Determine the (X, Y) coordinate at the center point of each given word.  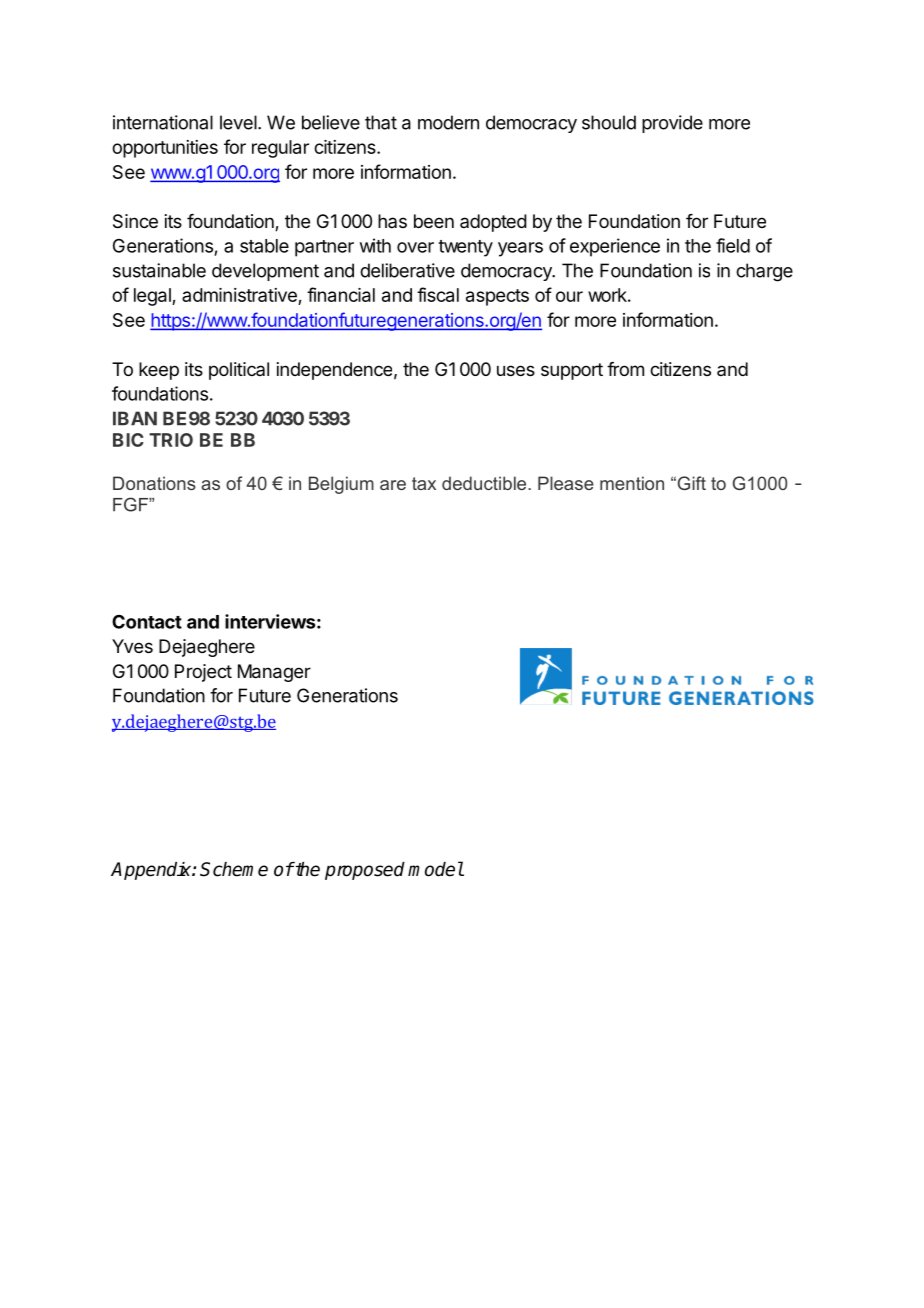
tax (424, 483)
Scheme (234, 869)
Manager (274, 673)
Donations (154, 483)
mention (632, 483)
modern (448, 122)
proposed (365, 871)
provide (672, 124)
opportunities (165, 149)
